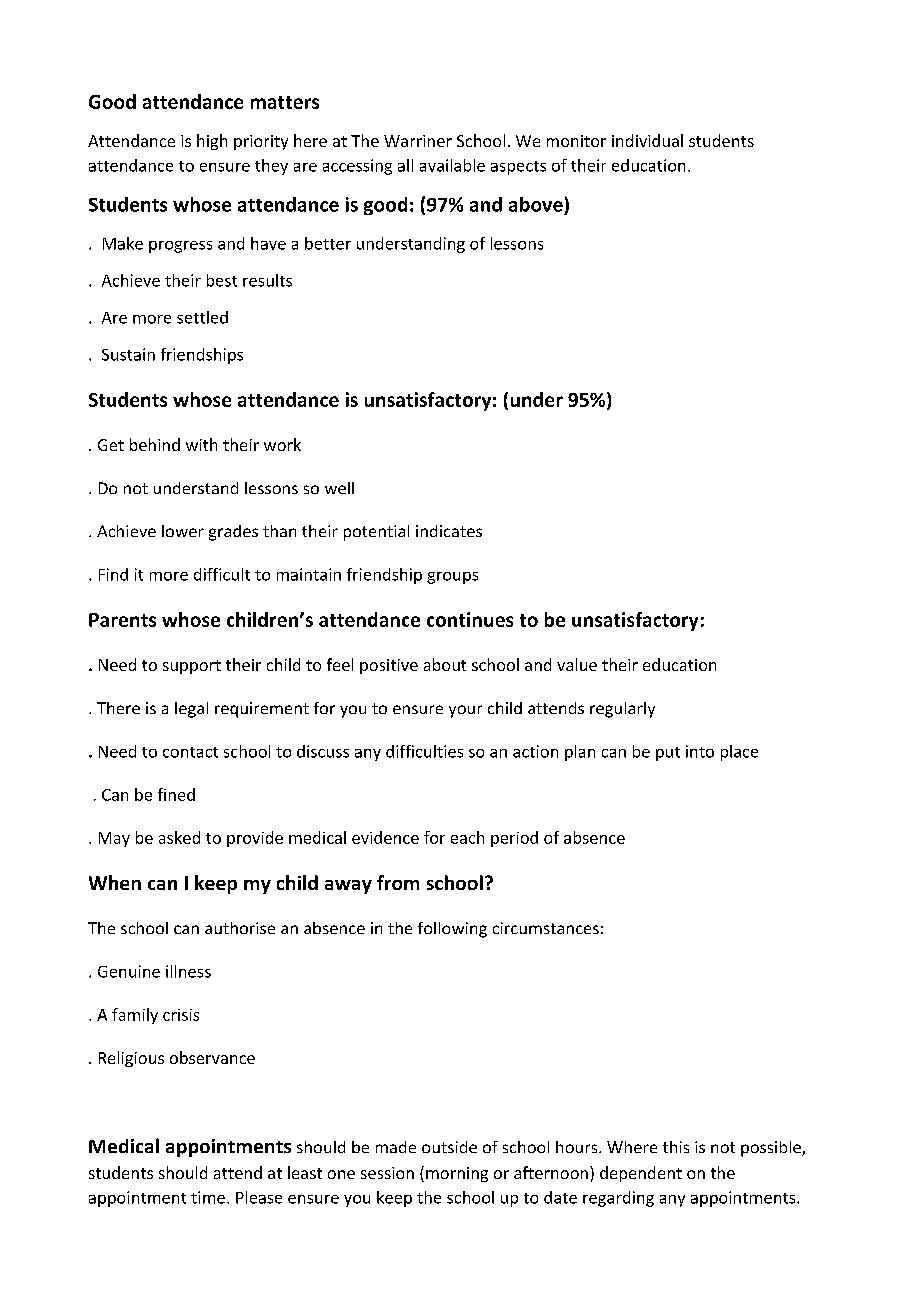 The width and height of the document is (924, 1308). I want to click on into, so click(700, 751).
